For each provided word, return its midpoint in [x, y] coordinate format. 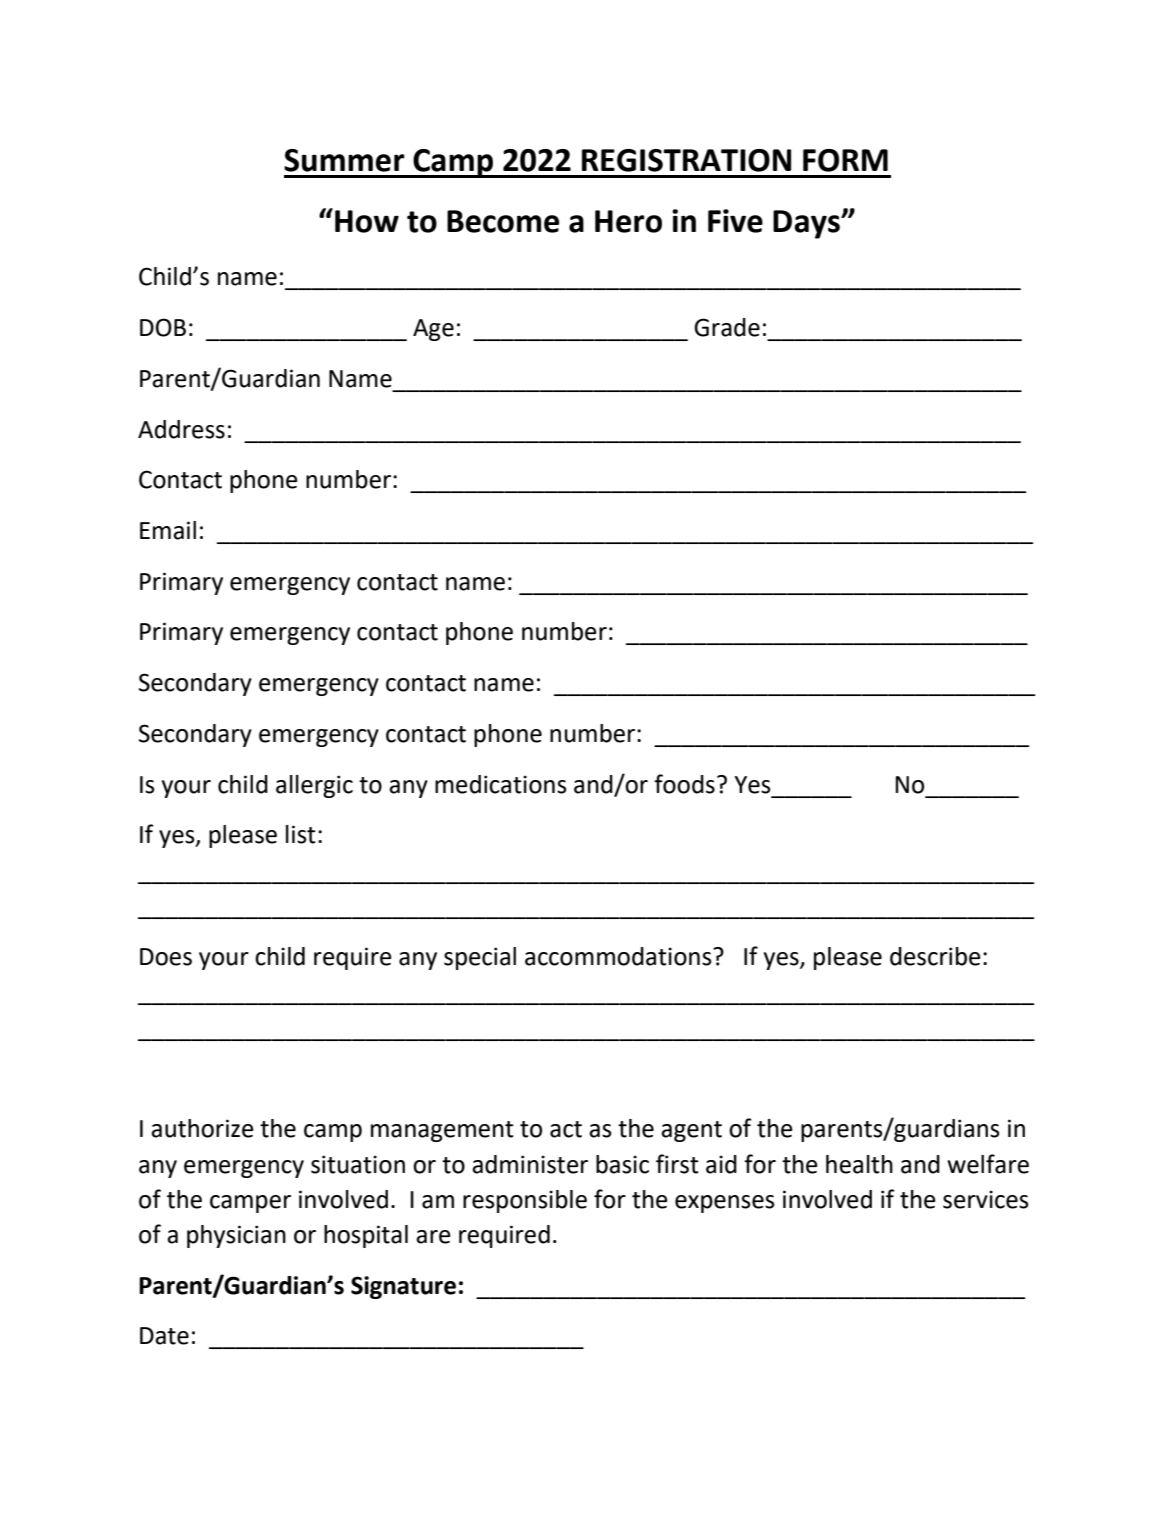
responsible [525, 1201]
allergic [314, 786]
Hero [628, 221]
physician [236, 1236]
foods [684, 784]
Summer [344, 160]
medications [501, 784]
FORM [845, 160]
